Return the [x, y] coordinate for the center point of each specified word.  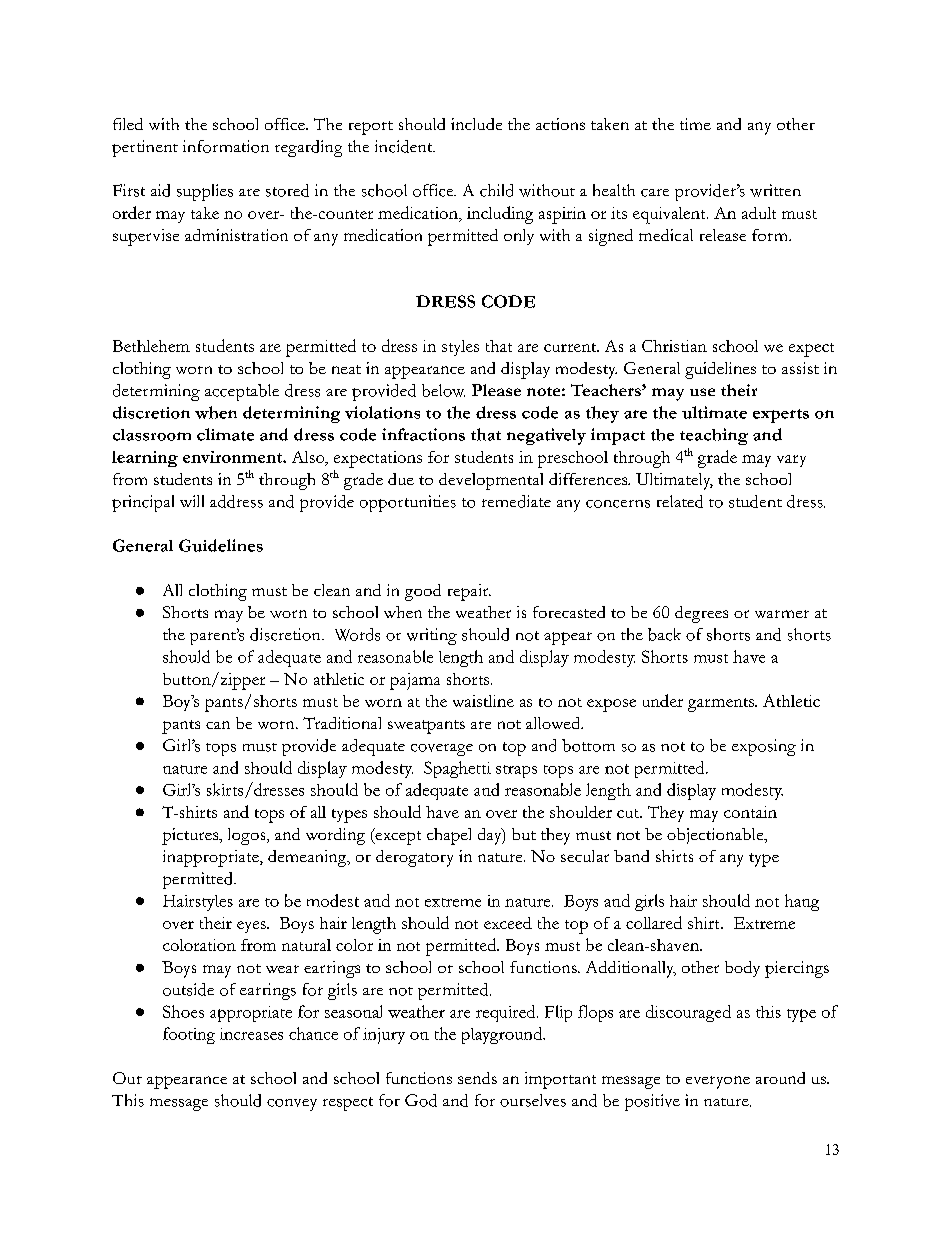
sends [477, 1078]
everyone [718, 1082]
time [695, 124]
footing [189, 1035]
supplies [205, 192]
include [476, 124]
